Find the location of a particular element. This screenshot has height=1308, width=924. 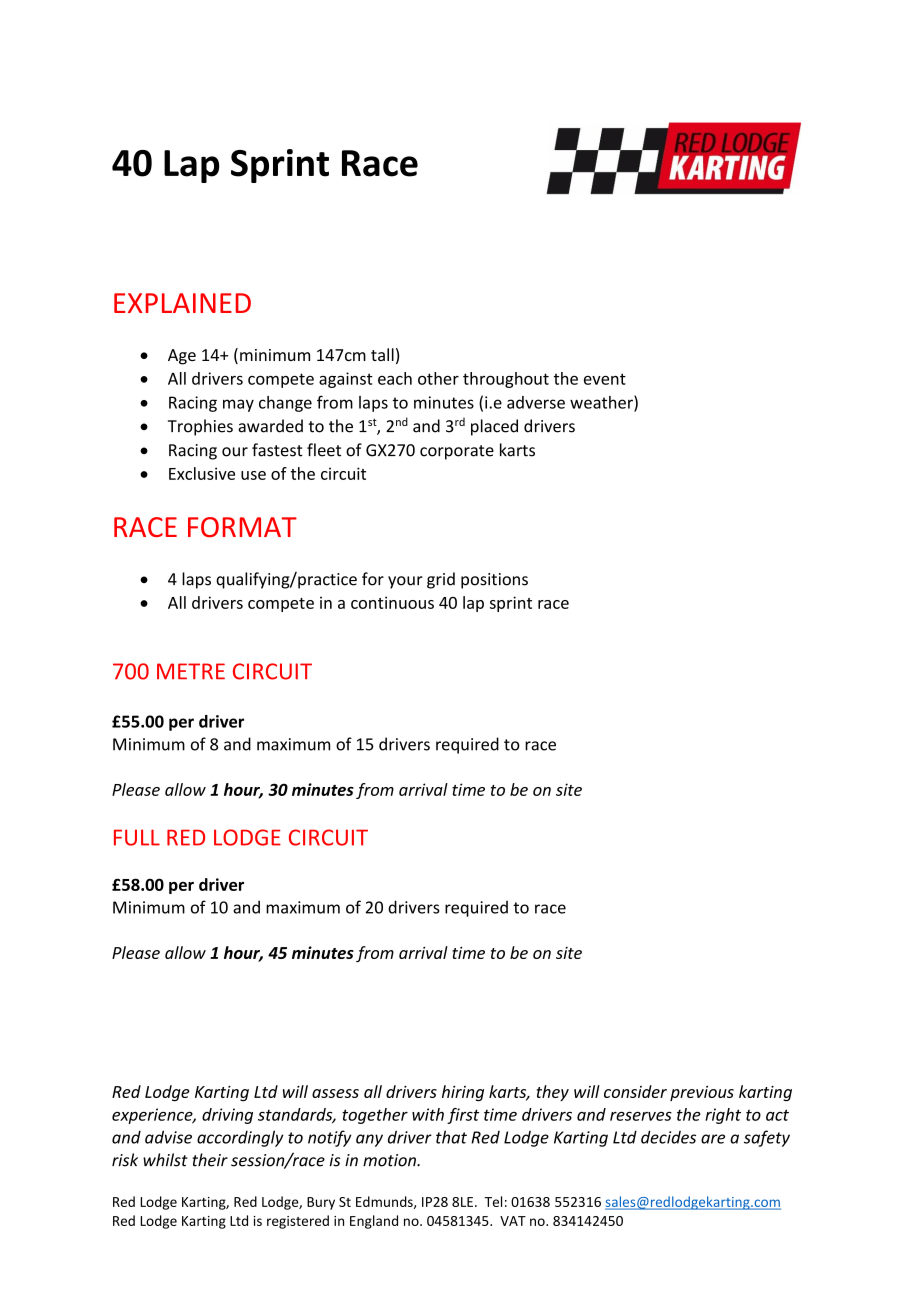

other is located at coordinates (438, 378).
